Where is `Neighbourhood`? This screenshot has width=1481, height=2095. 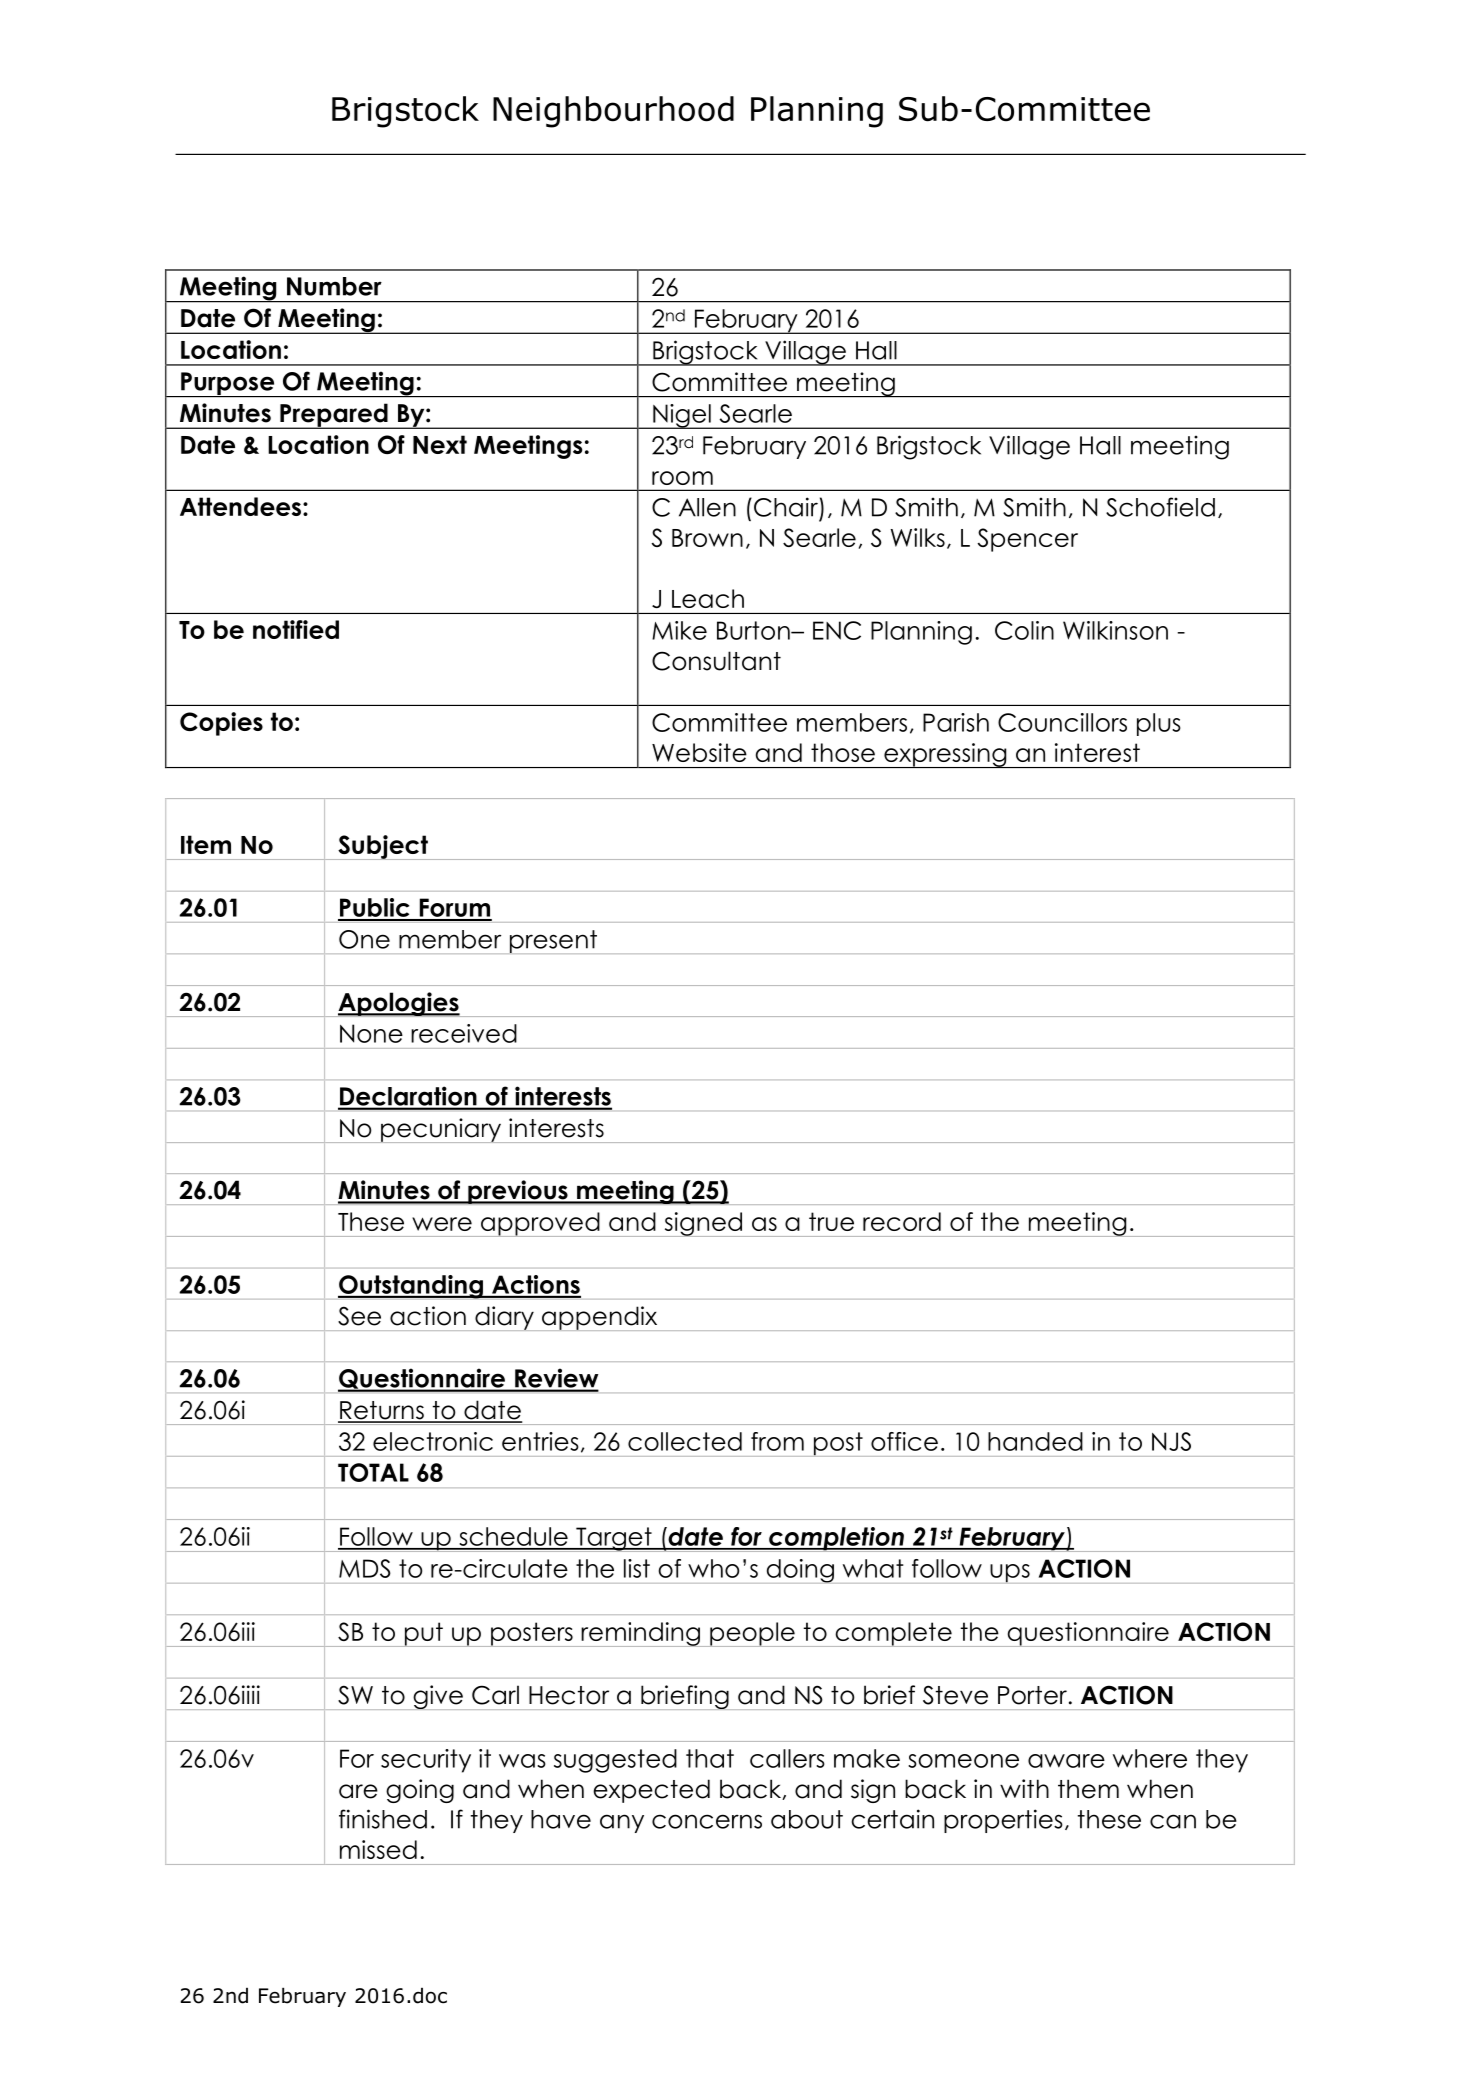 Neighbourhood is located at coordinates (613, 112).
